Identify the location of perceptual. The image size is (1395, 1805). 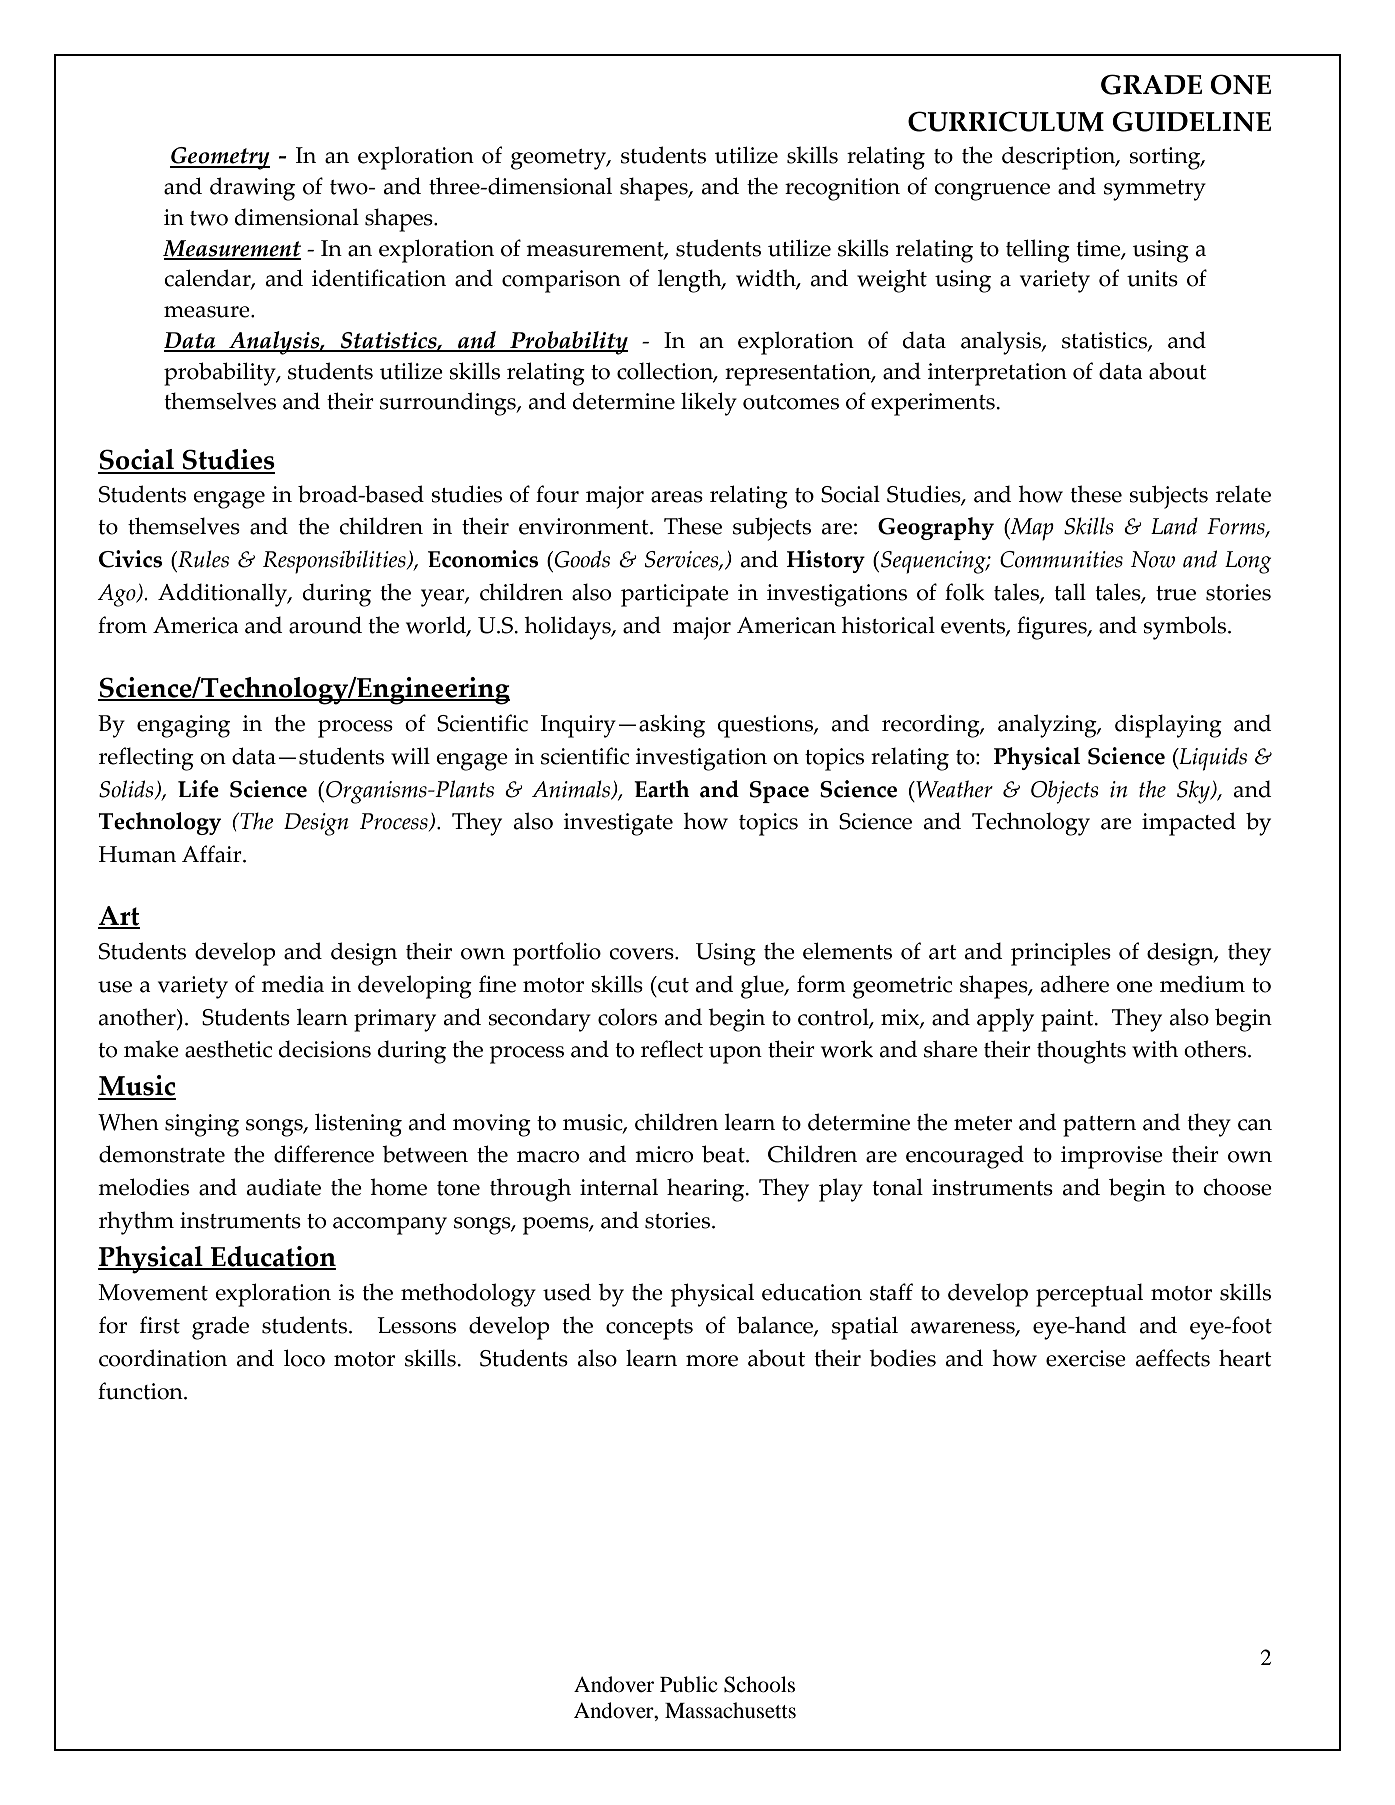
(1089, 1295).
